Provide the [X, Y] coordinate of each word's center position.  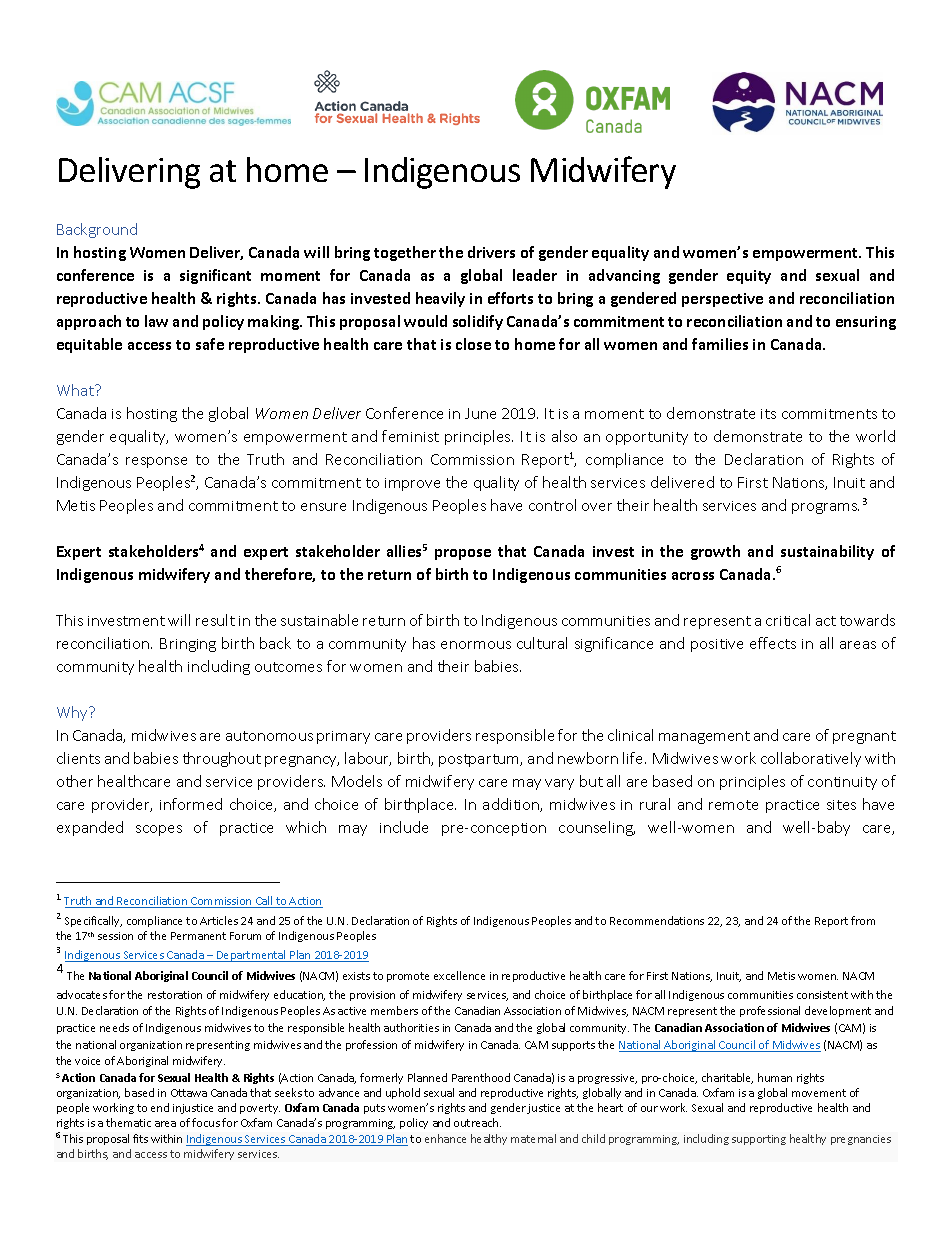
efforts [510, 298]
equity [749, 277]
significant [215, 276]
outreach [477, 1122]
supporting [759, 1140]
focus [206, 1122]
